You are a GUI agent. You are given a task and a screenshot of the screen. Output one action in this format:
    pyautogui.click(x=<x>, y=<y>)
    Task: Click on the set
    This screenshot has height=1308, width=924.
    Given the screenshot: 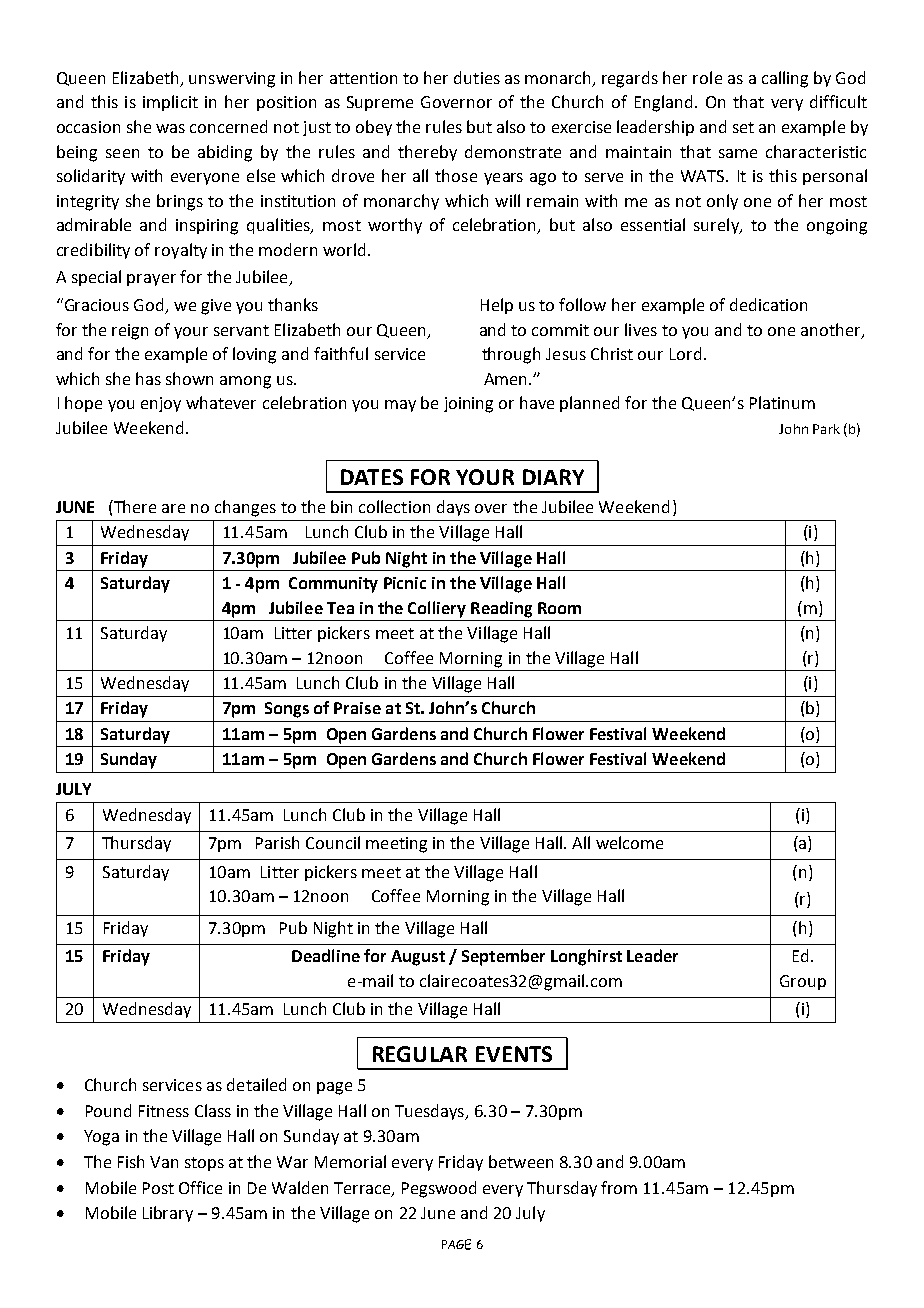 What is the action you would take?
    pyautogui.click(x=743, y=127)
